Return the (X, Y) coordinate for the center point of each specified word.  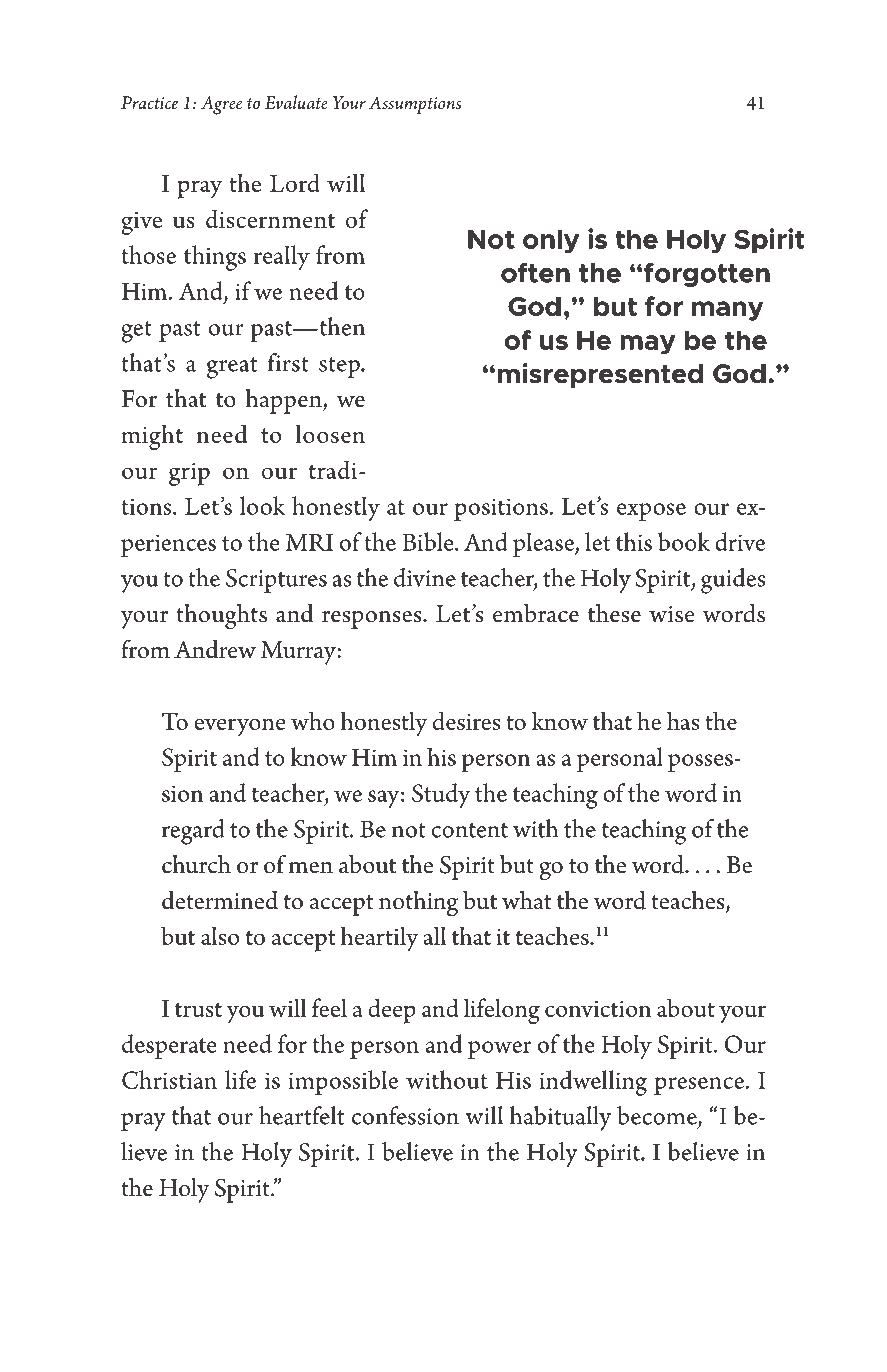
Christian (169, 1079)
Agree (221, 105)
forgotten (707, 275)
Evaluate (296, 102)
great (232, 368)
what (526, 900)
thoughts (221, 617)
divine (425, 577)
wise (672, 614)
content (470, 830)
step (340, 367)
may (648, 344)
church (196, 864)
